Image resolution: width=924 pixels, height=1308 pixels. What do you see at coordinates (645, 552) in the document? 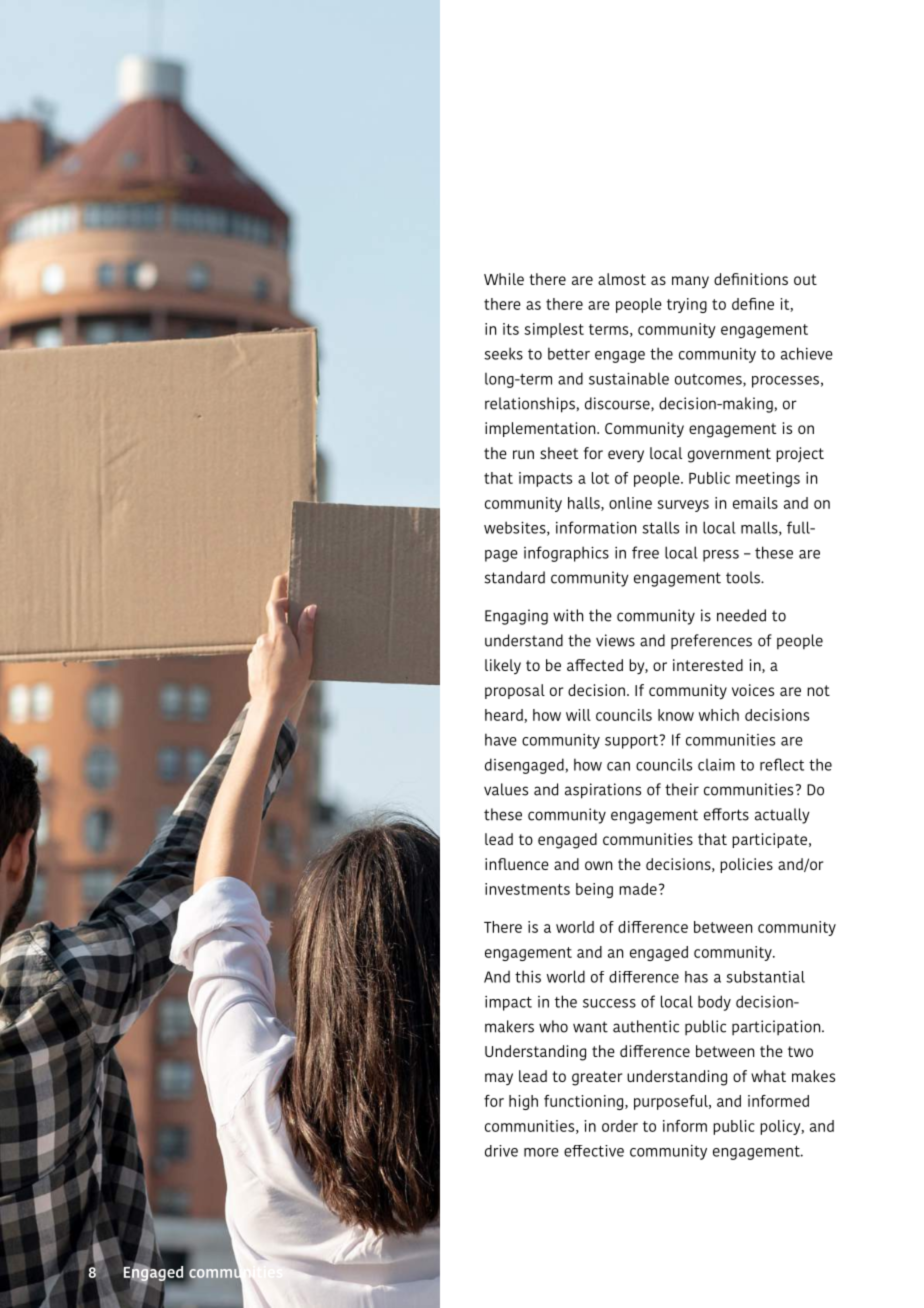
I see `free` at bounding box center [645, 552].
